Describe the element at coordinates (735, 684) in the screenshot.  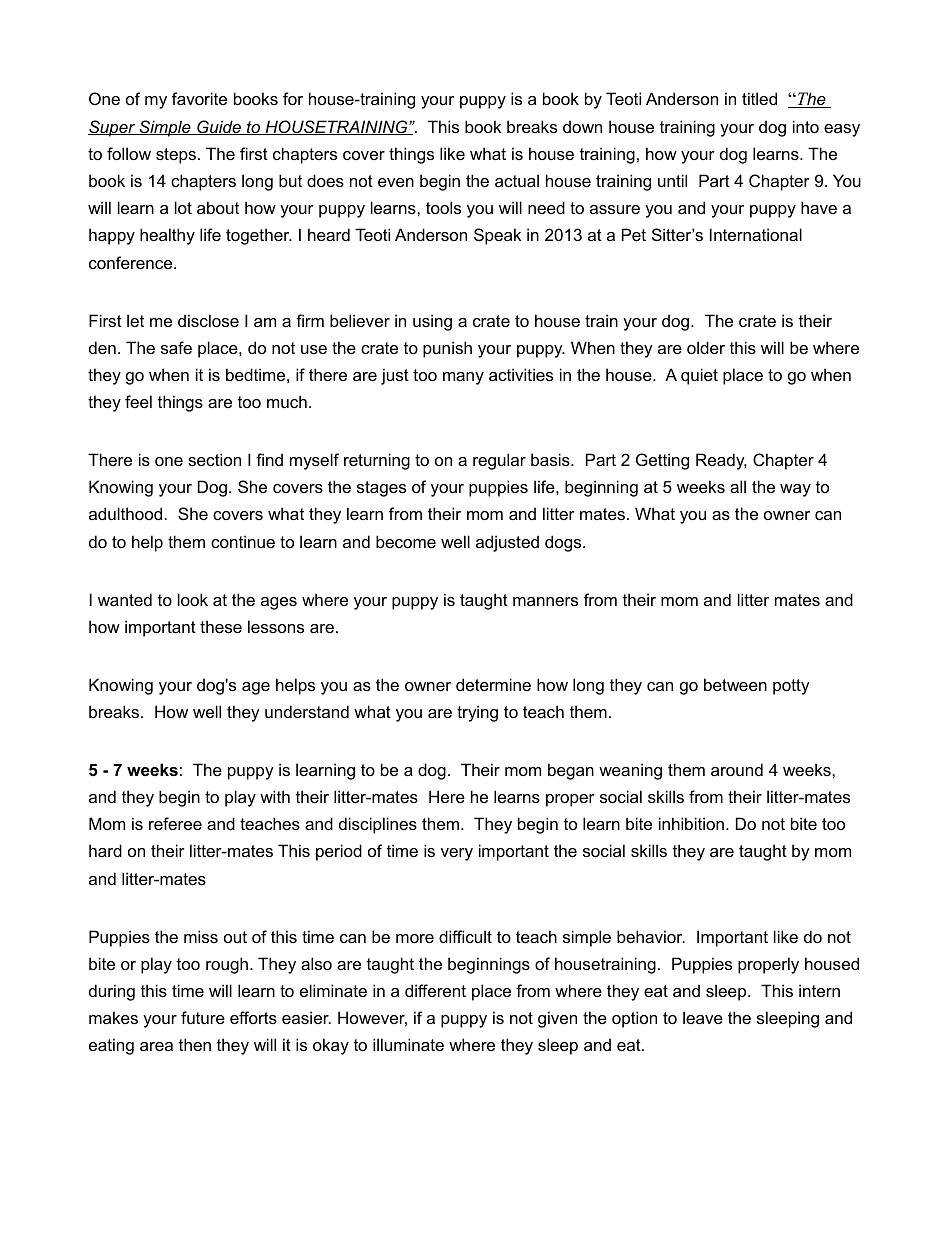
I see `between` at that location.
